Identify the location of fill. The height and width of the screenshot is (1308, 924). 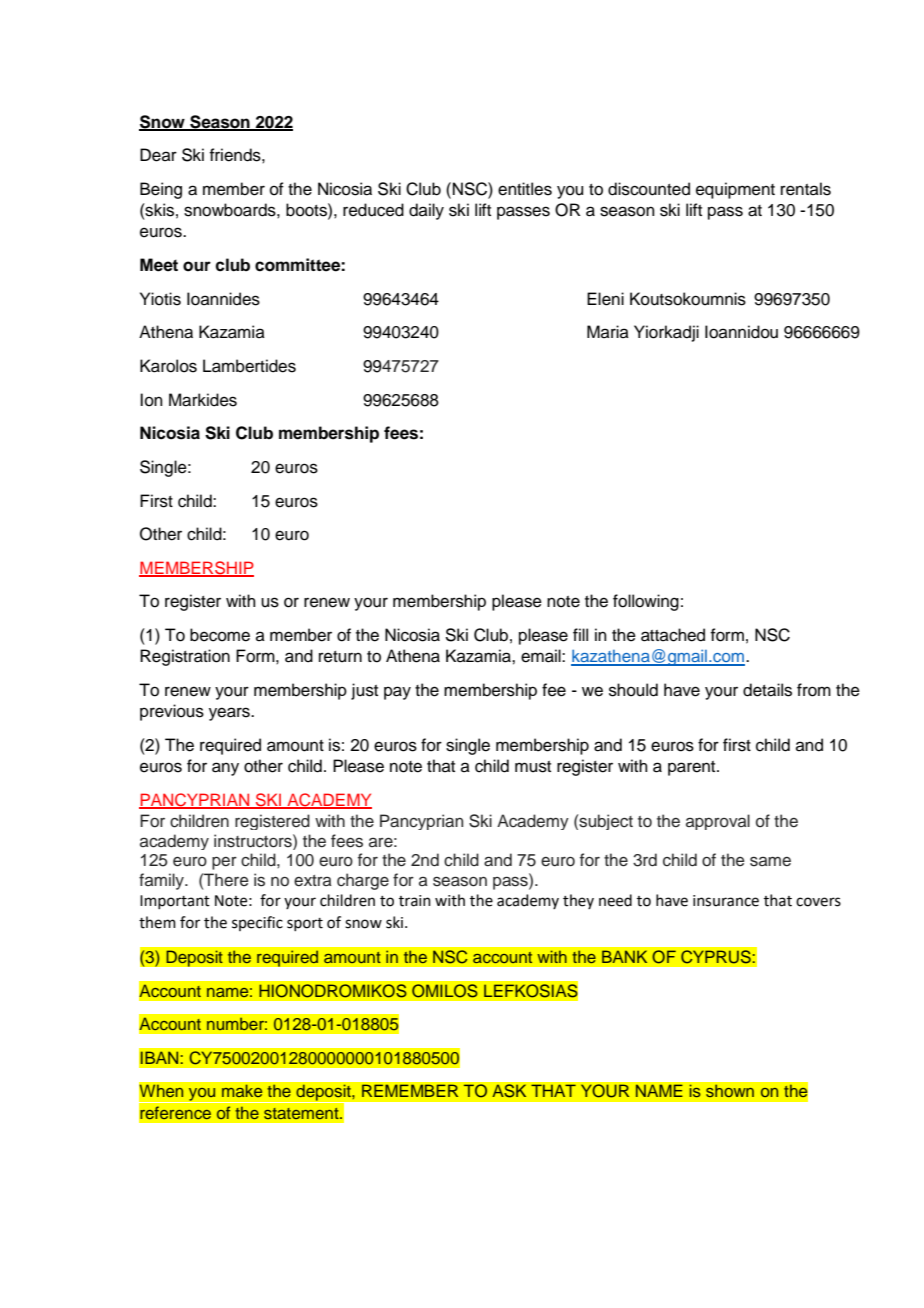
(580, 634).
